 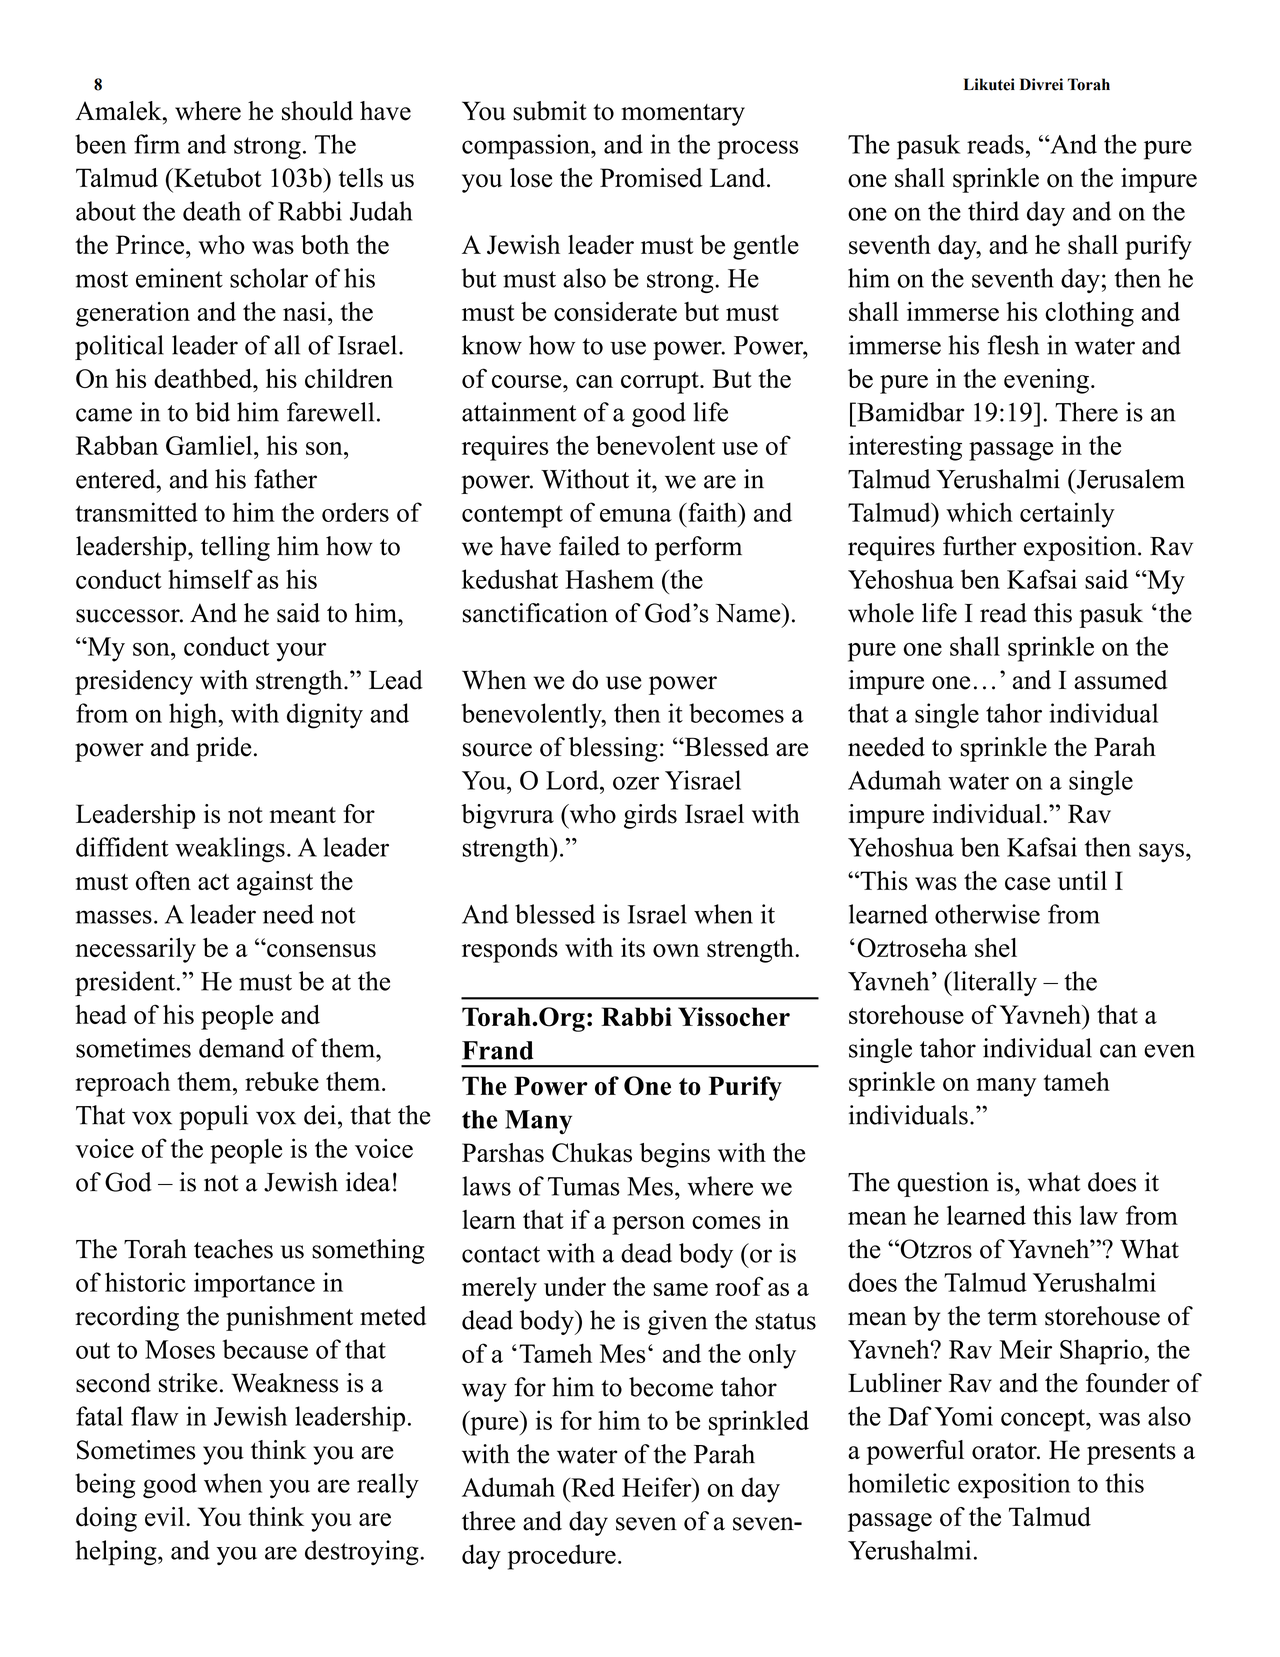 I want to click on firm, so click(x=157, y=144).
